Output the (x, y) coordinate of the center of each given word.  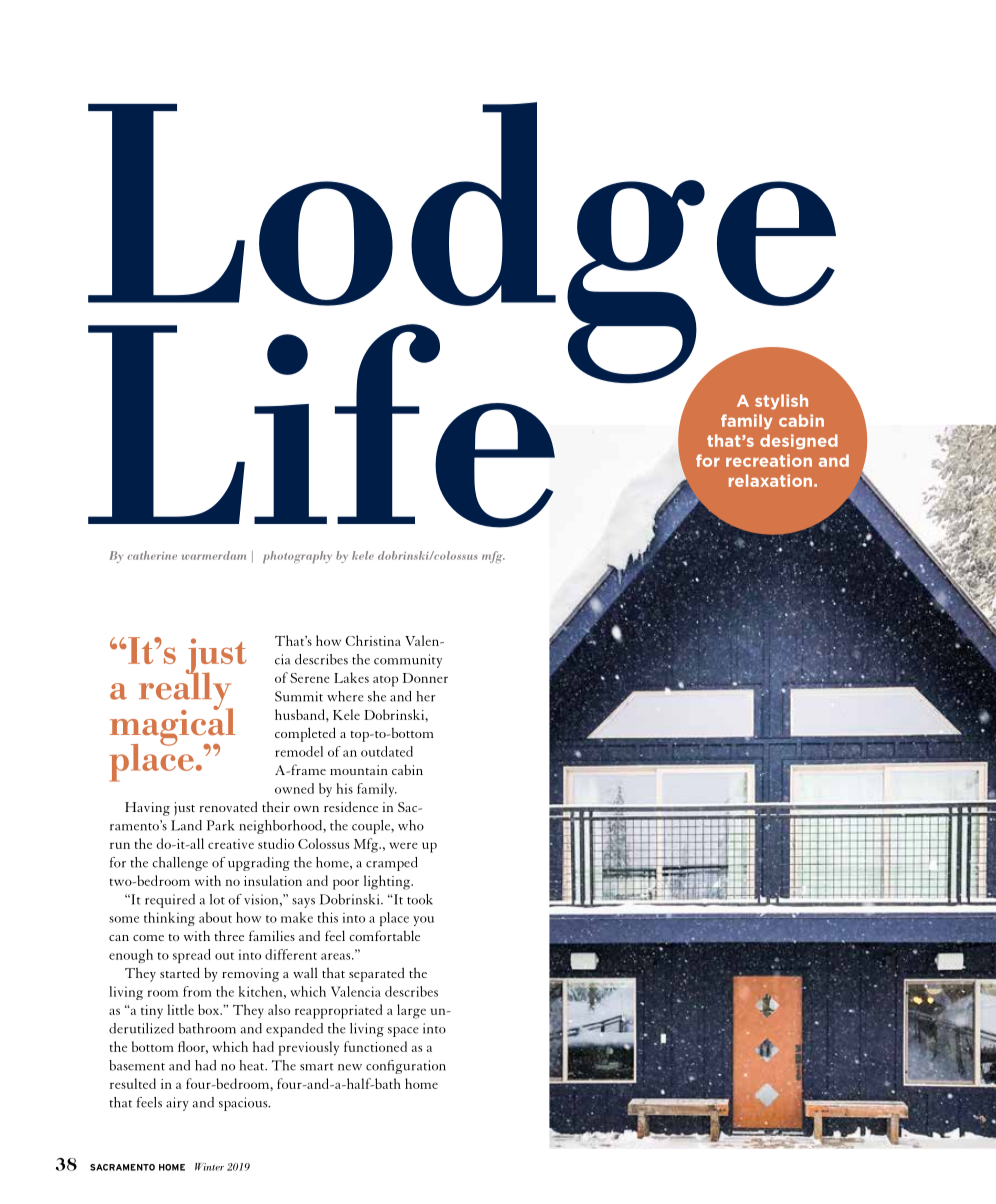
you (423, 921)
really (186, 691)
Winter (209, 1167)
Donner (425, 678)
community (408, 661)
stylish (781, 402)
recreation (769, 460)
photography (297, 557)
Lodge (463, 243)
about (215, 917)
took (420, 899)
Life (321, 426)
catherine (152, 555)
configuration (406, 1067)
